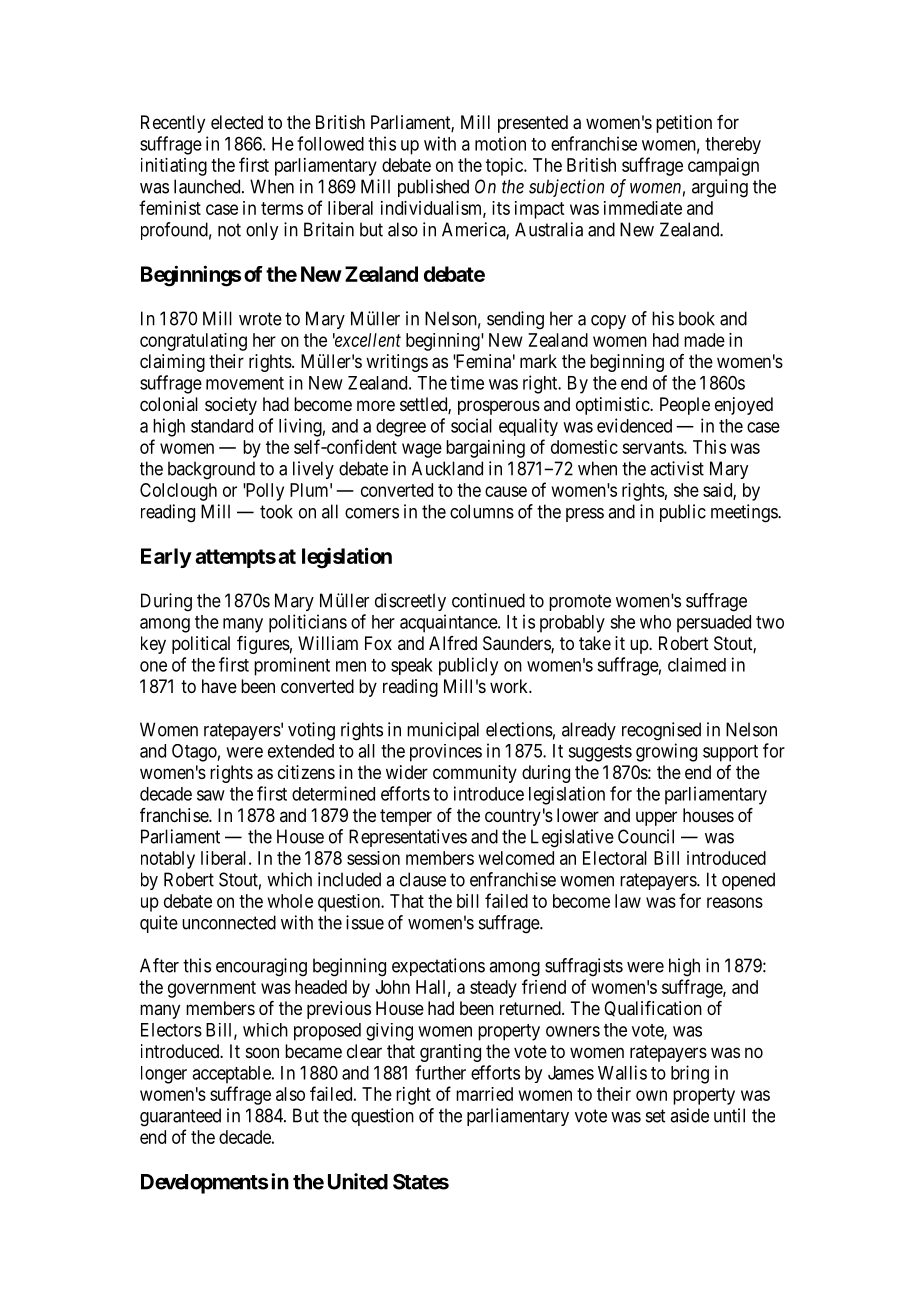 This screenshot has height=1308, width=924. What do you see at coordinates (748, 881) in the screenshot?
I see `opened` at bounding box center [748, 881].
